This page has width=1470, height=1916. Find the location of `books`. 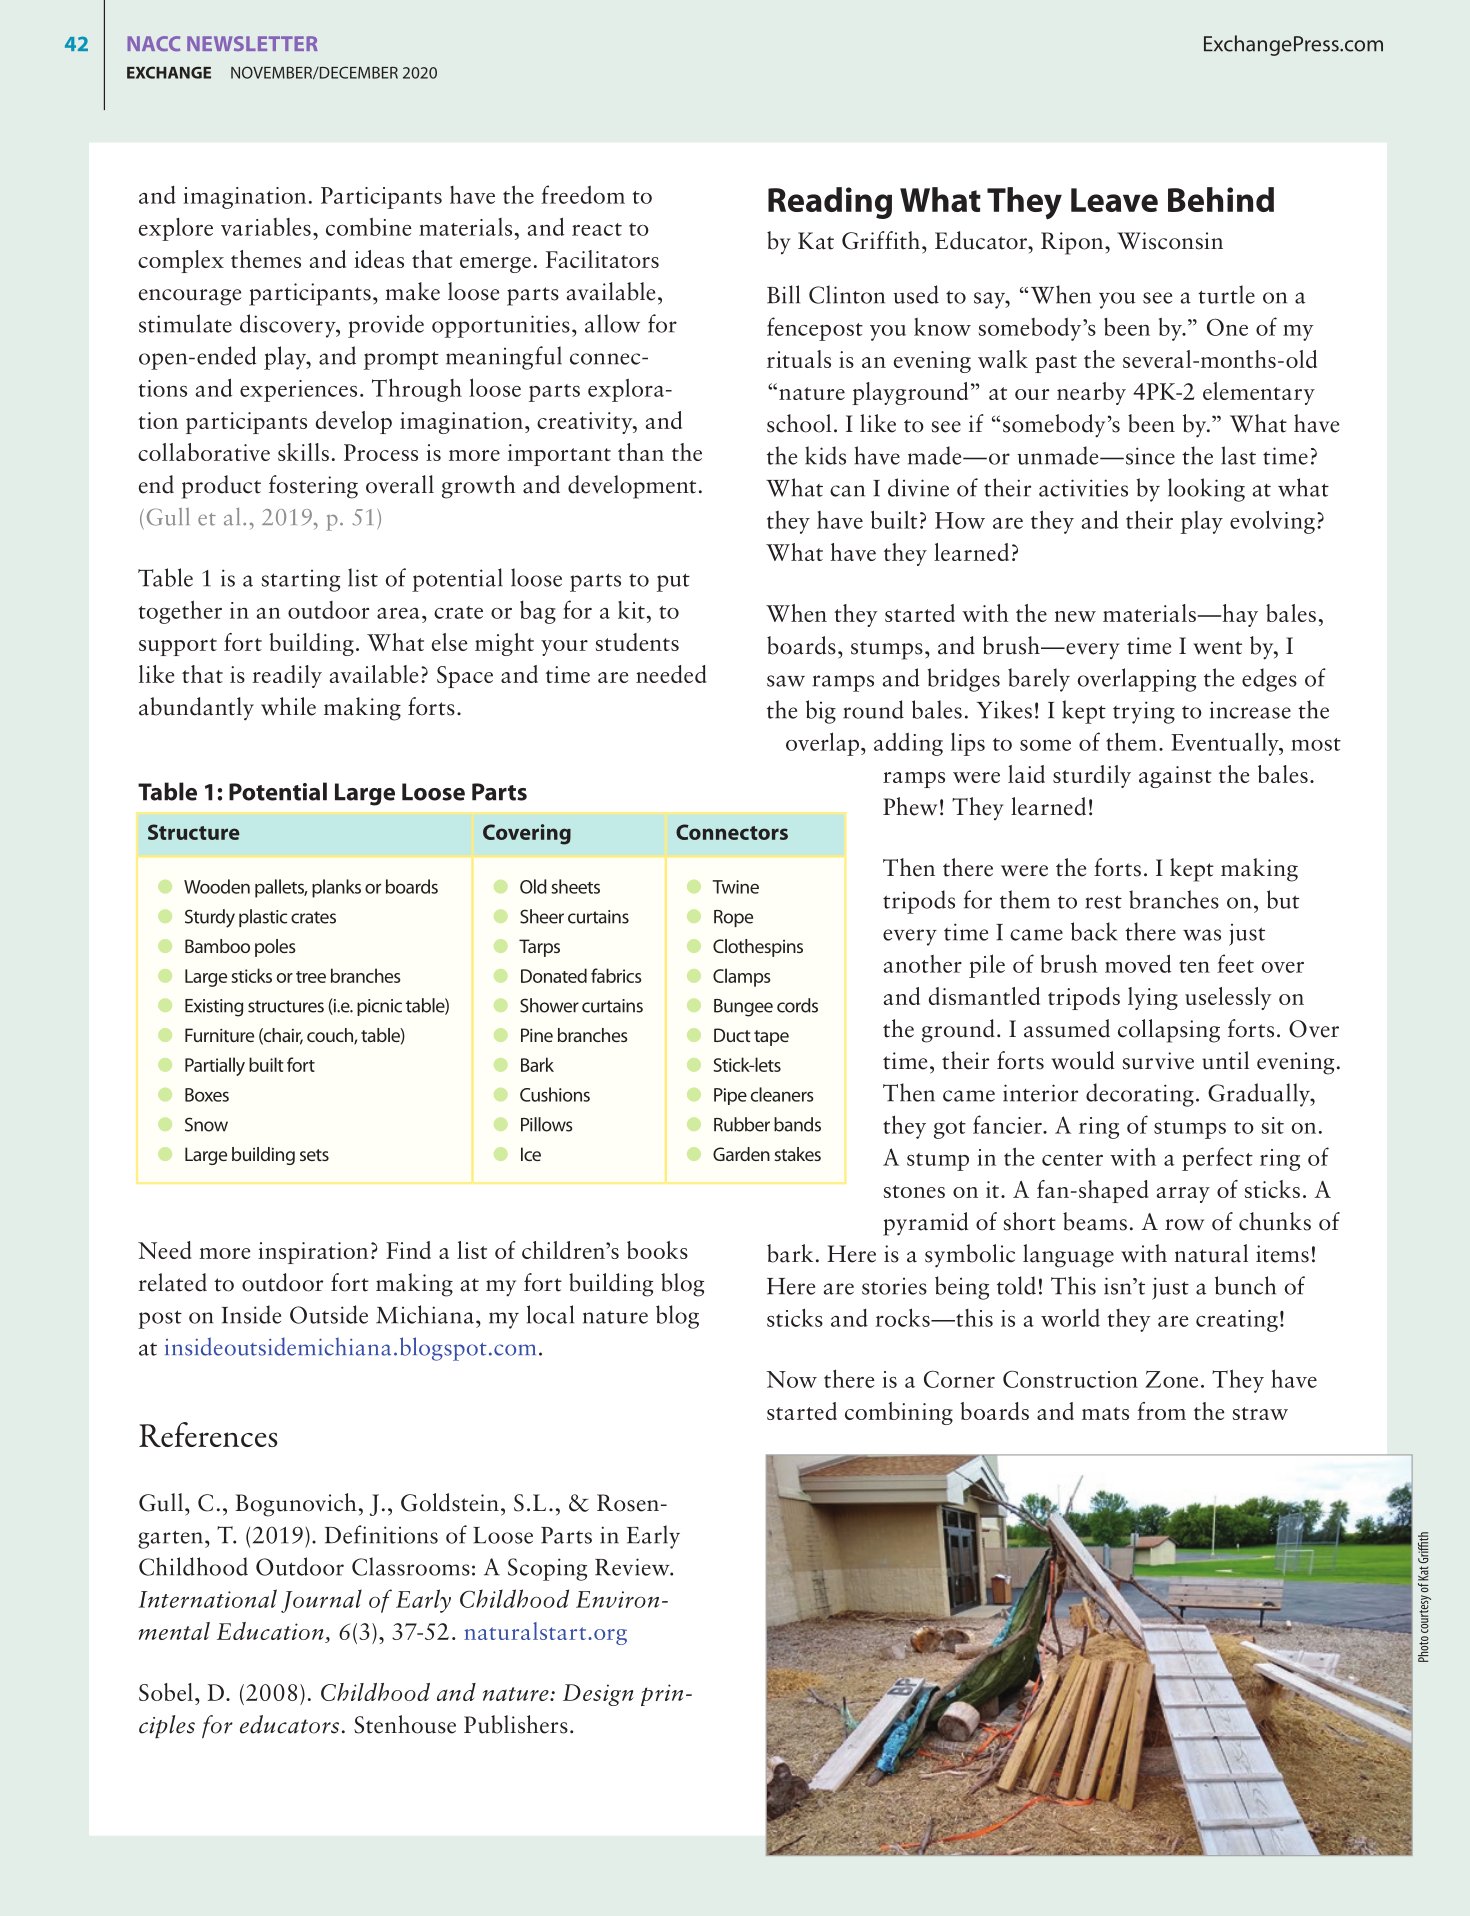

books is located at coordinates (657, 1250).
